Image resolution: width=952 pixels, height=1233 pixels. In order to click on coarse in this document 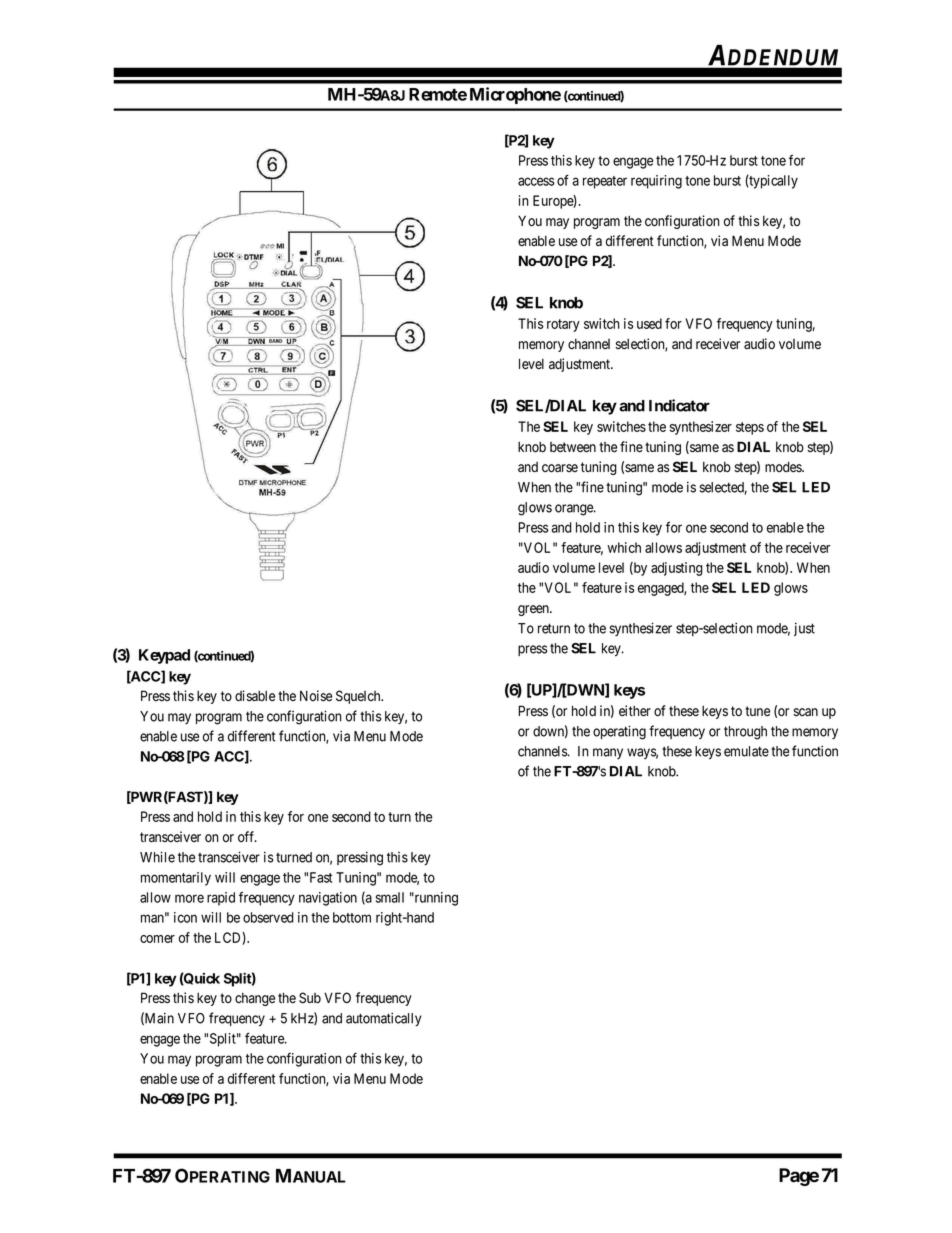, I will do `click(560, 468)`.
